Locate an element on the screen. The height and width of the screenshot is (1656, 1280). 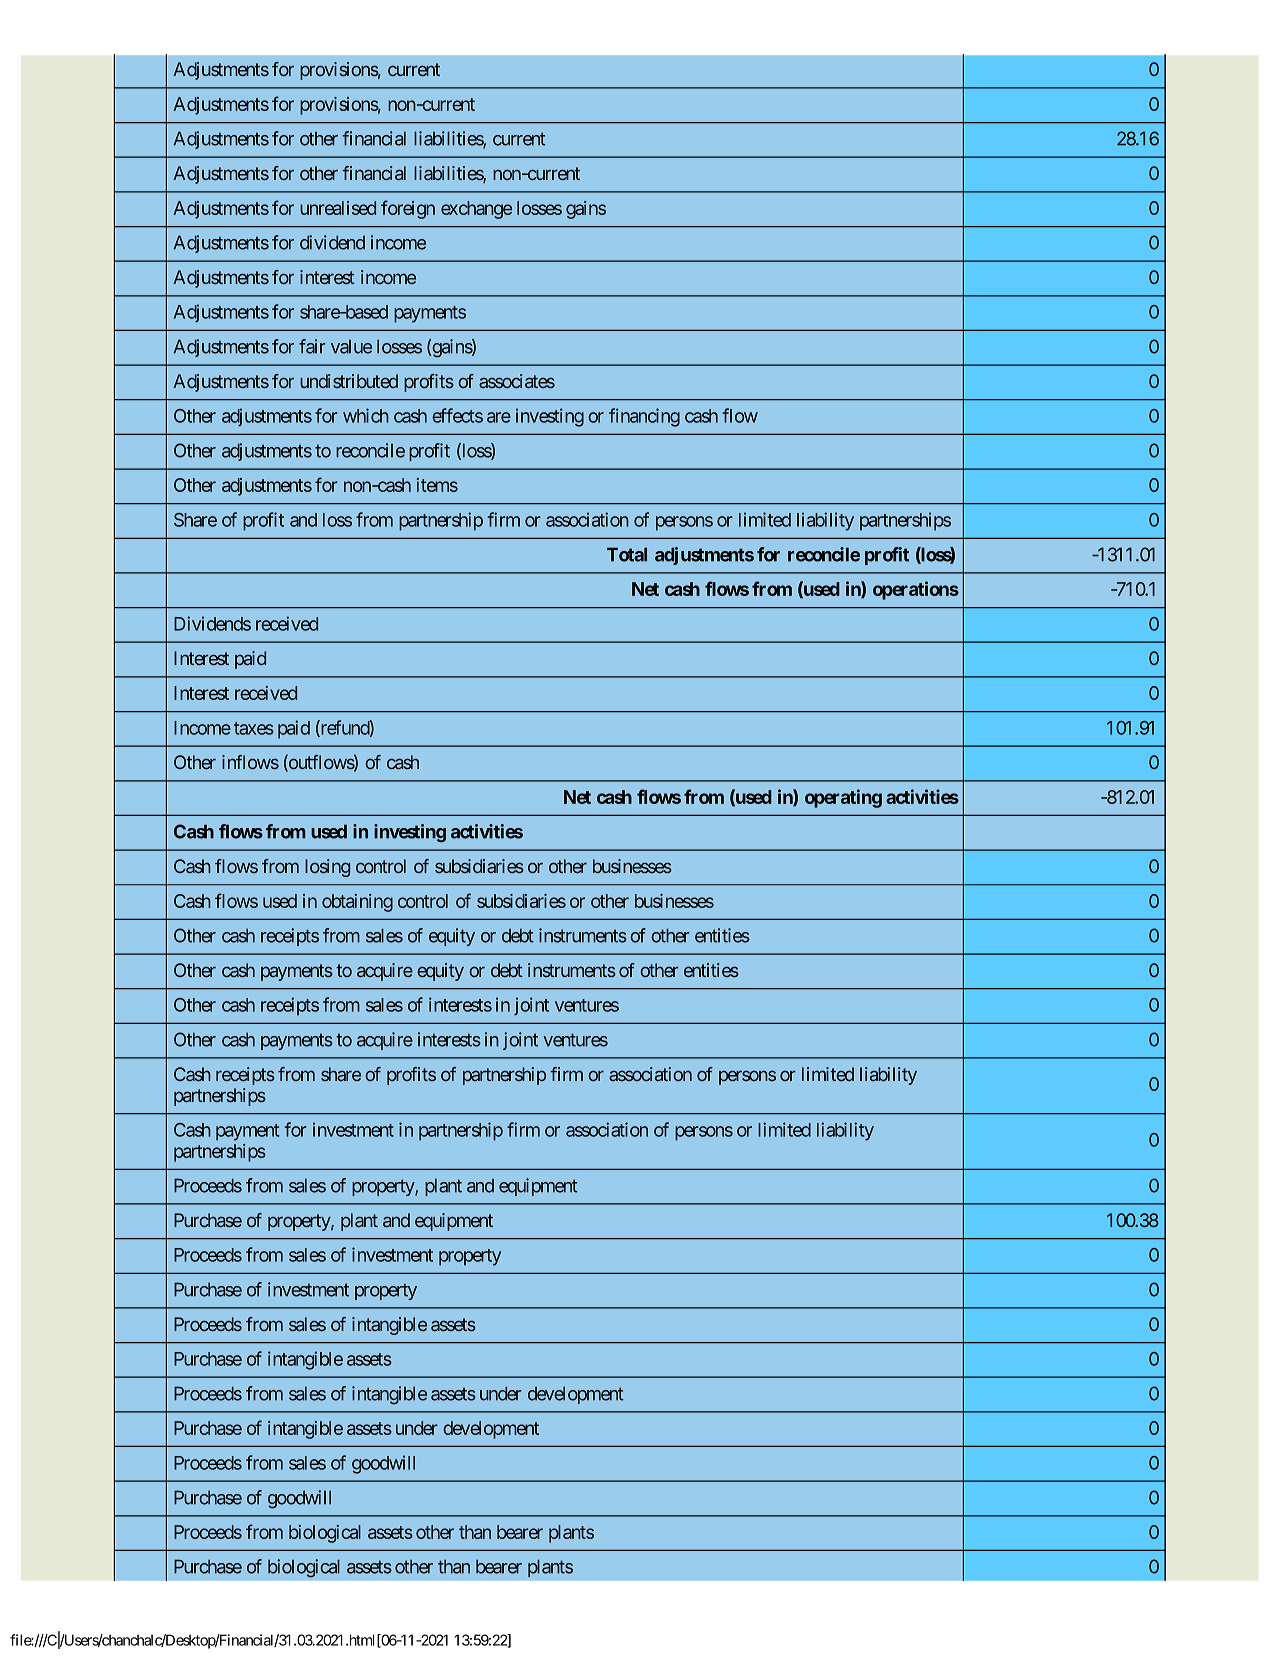
obtaining is located at coordinates (357, 903).
